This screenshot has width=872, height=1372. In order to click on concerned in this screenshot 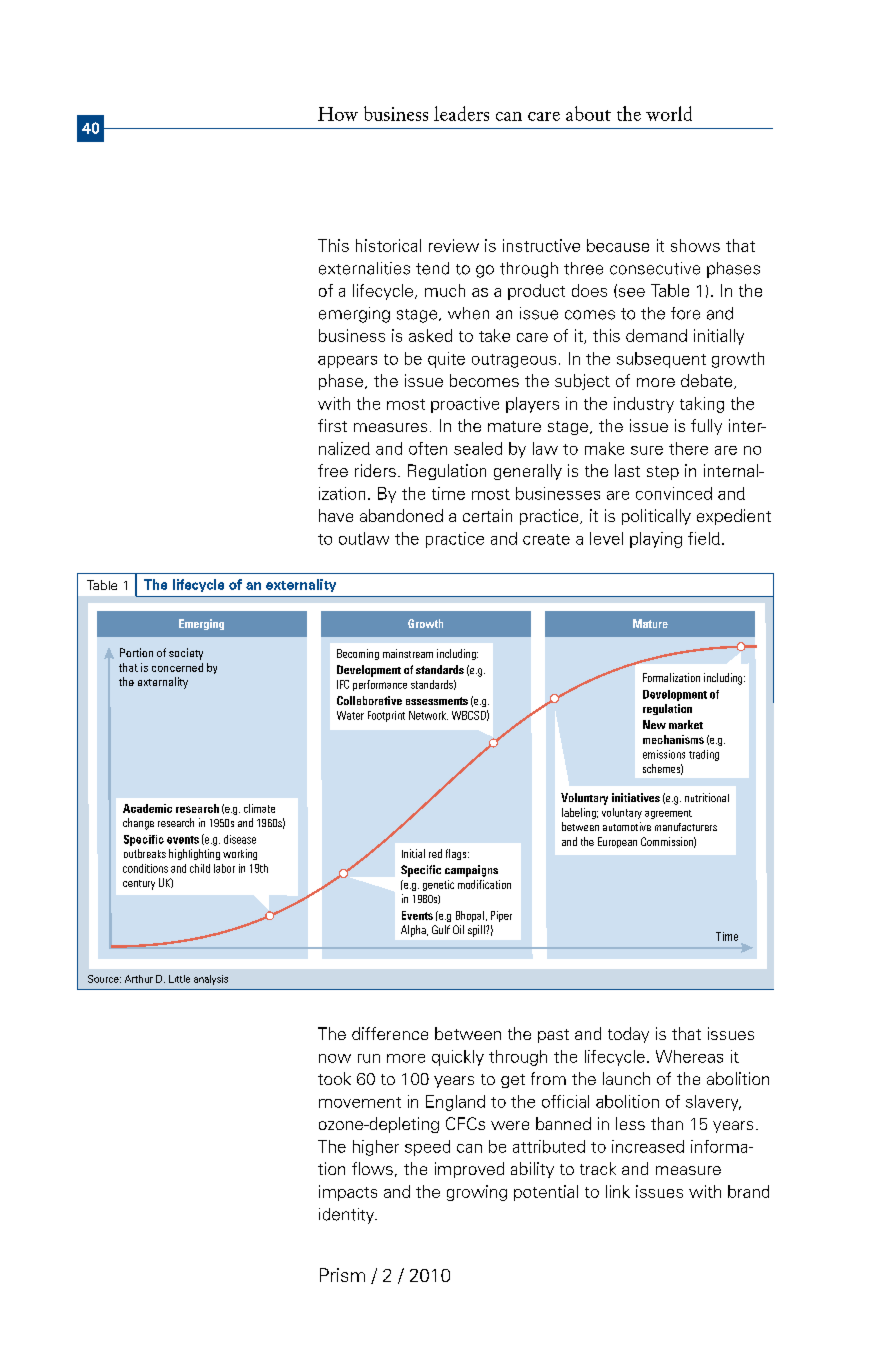, I will do `click(177, 667)`.
